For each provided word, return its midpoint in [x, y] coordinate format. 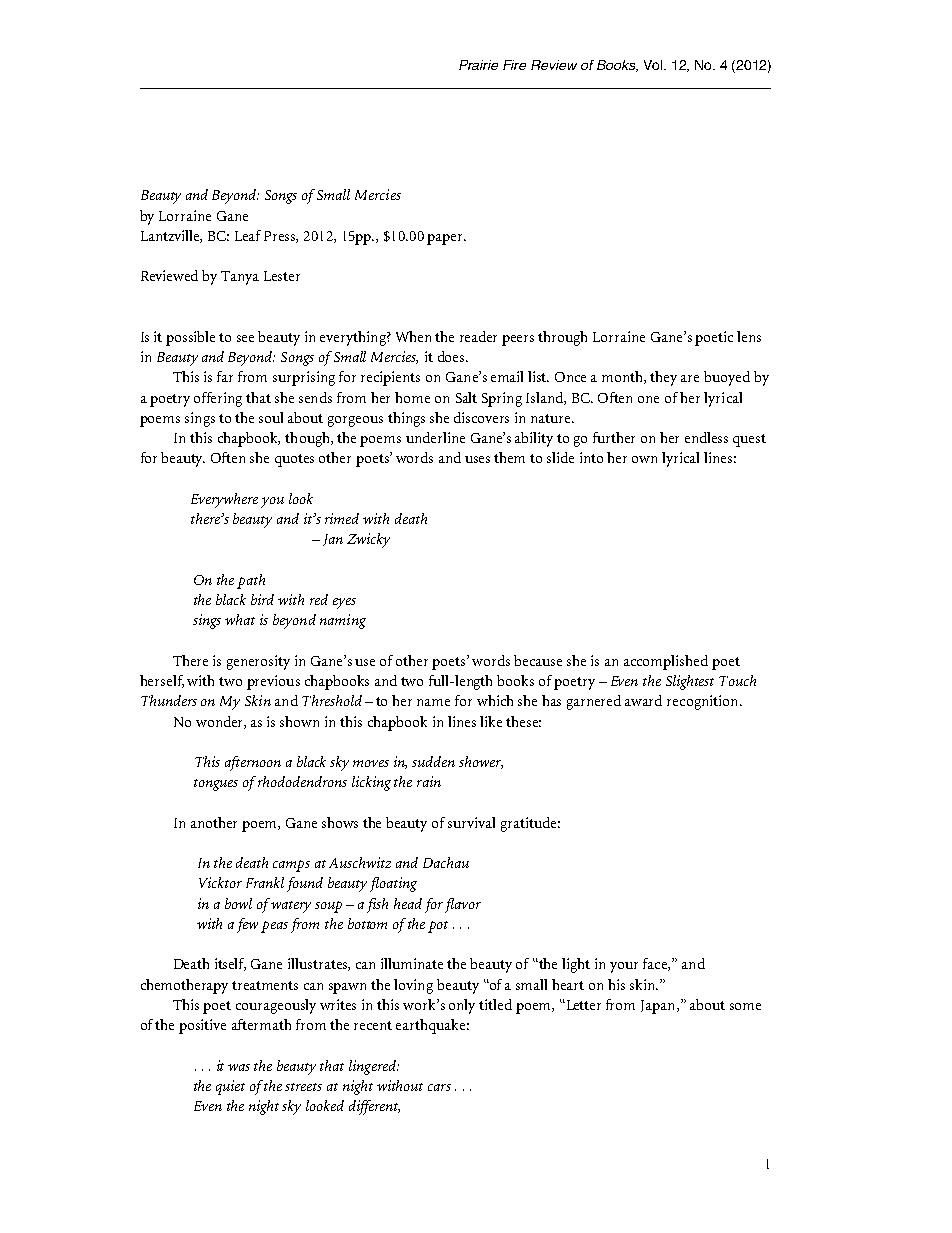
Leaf [248, 235]
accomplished [666, 662]
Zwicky [368, 540]
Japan [659, 1007]
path [251, 581]
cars [439, 1087]
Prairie [478, 65]
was [239, 1067]
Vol [653, 65]
